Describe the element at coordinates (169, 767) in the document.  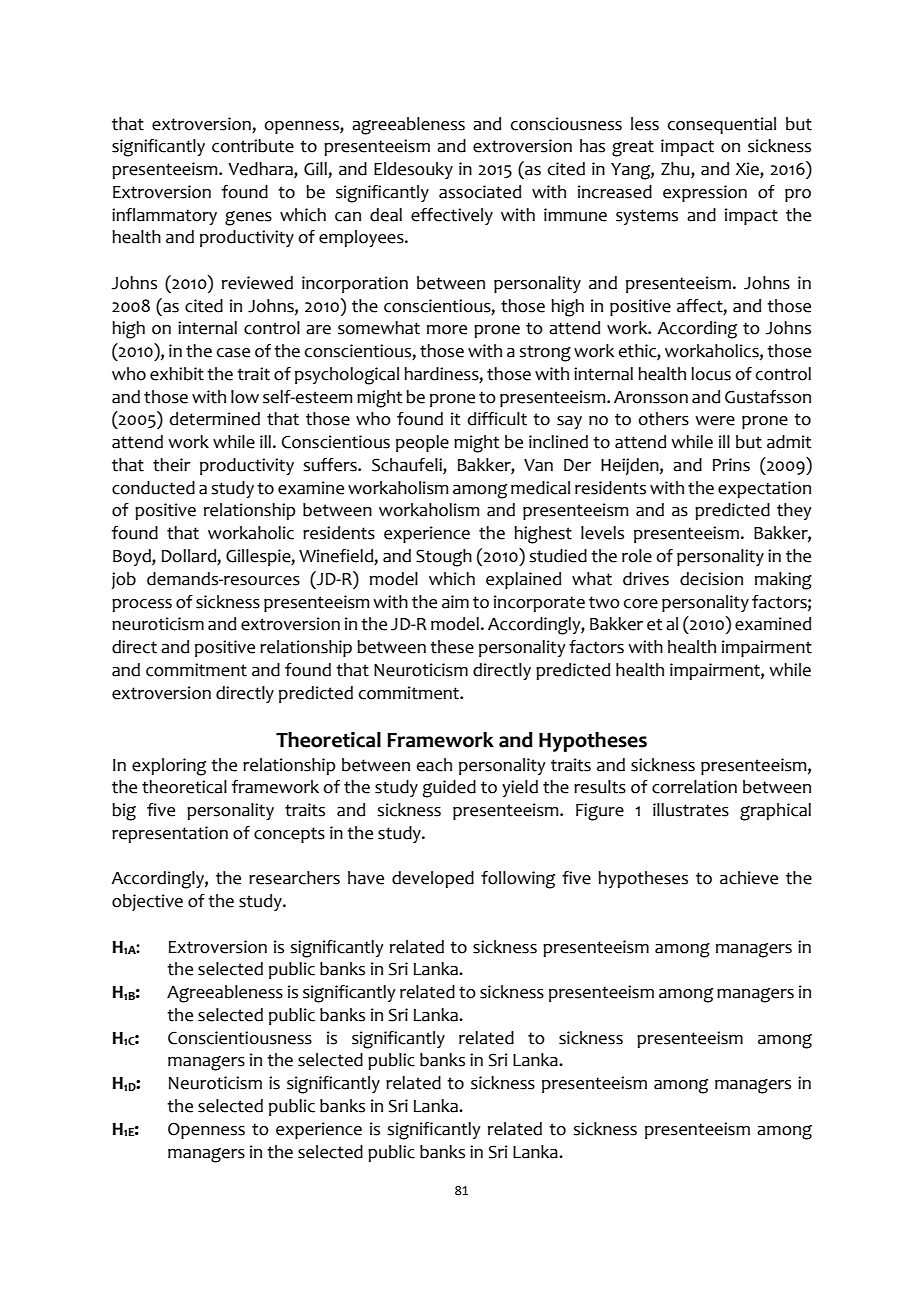
I see `exploring` at that location.
